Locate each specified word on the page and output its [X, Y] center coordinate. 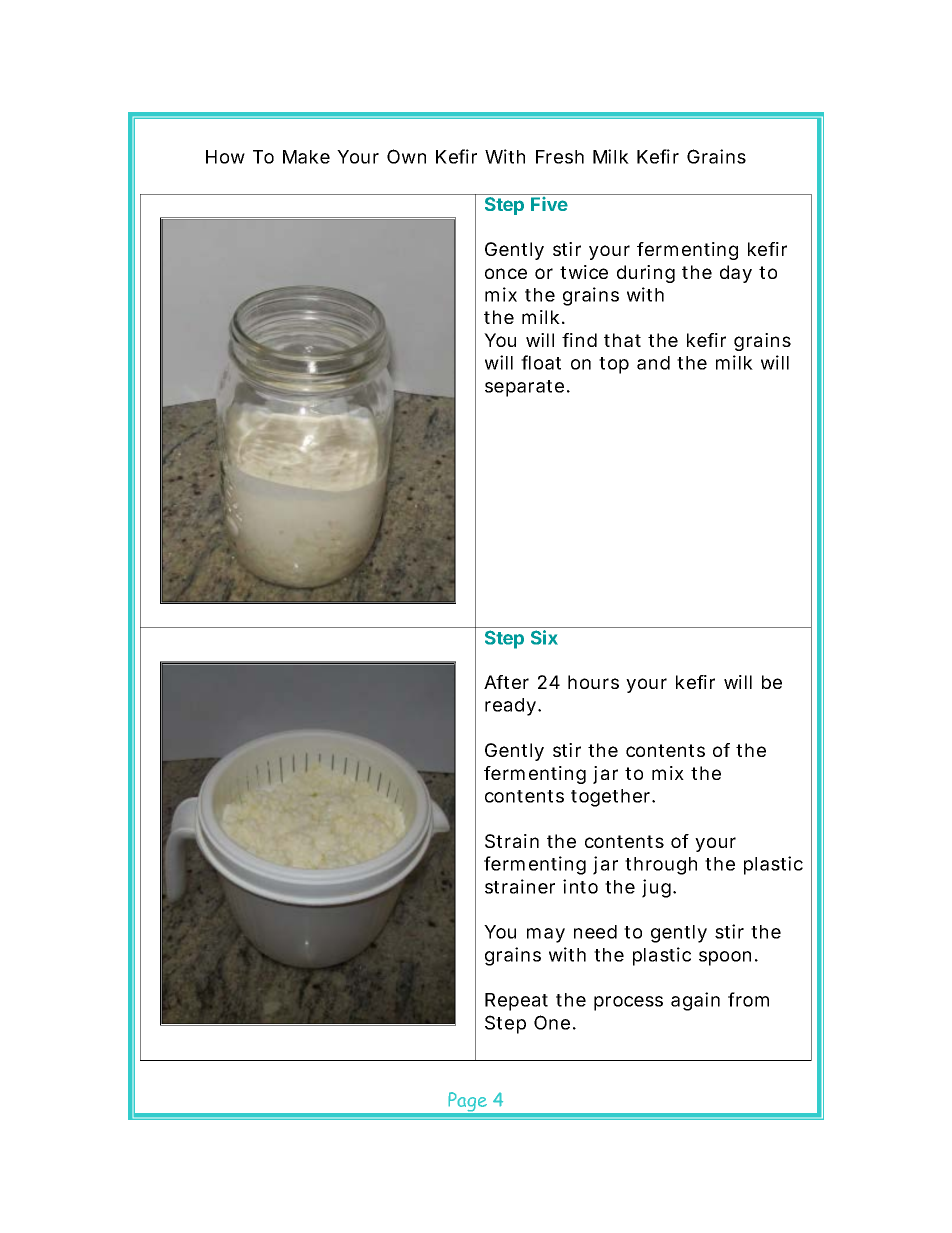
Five [549, 204]
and [653, 363]
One [552, 1022]
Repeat [516, 1002]
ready [510, 707]
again [695, 1001]
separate [524, 388]
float [541, 362]
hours [593, 682]
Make [306, 157]
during [646, 274]
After [506, 682]
